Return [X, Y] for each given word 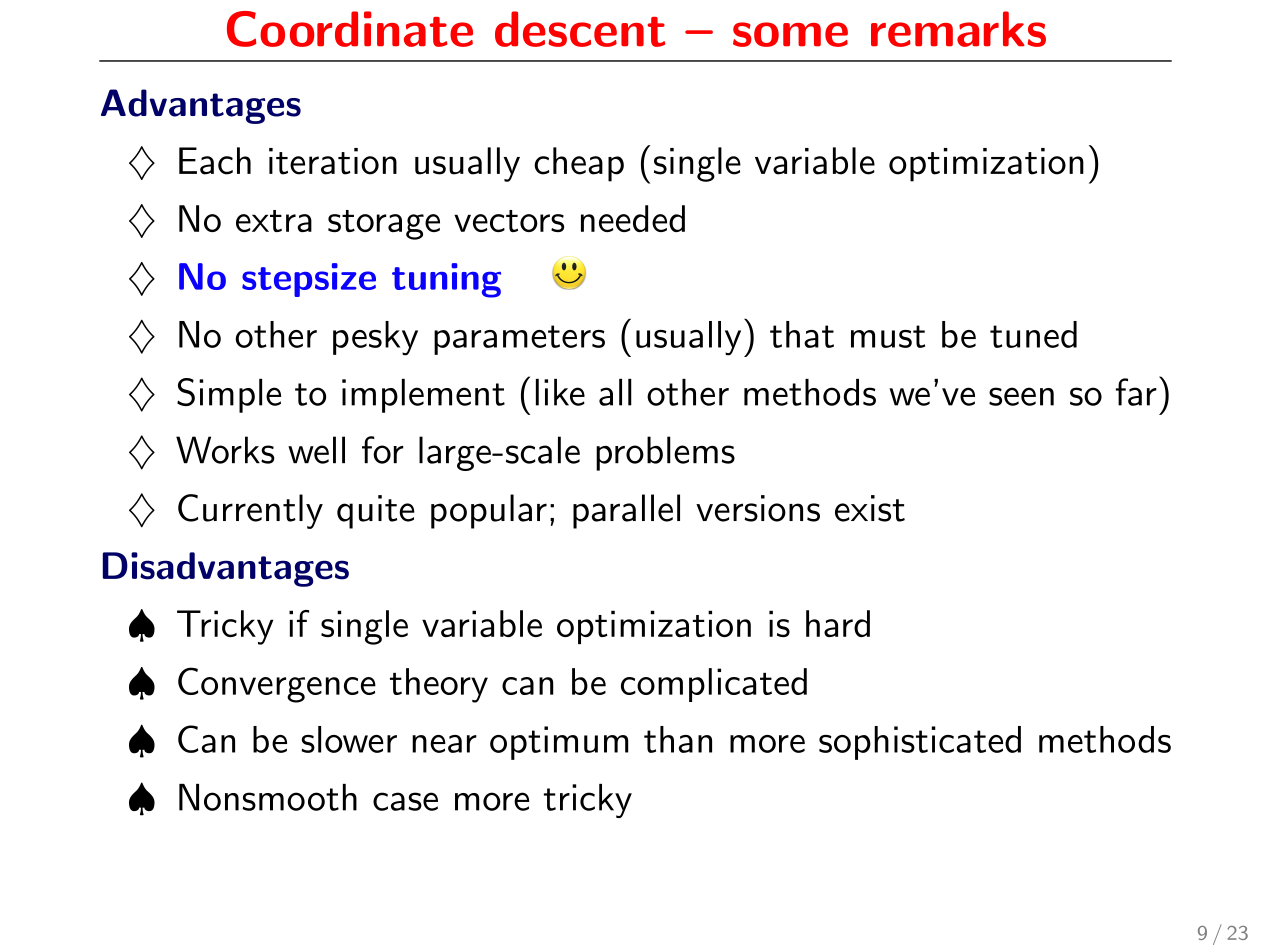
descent [580, 29]
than [678, 739]
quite [376, 512]
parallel [626, 511]
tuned [1033, 334]
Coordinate [350, 29]
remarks [958, 29]
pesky [375, 338]
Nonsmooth [268, 797]
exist [870, 508]
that [802, 334]
